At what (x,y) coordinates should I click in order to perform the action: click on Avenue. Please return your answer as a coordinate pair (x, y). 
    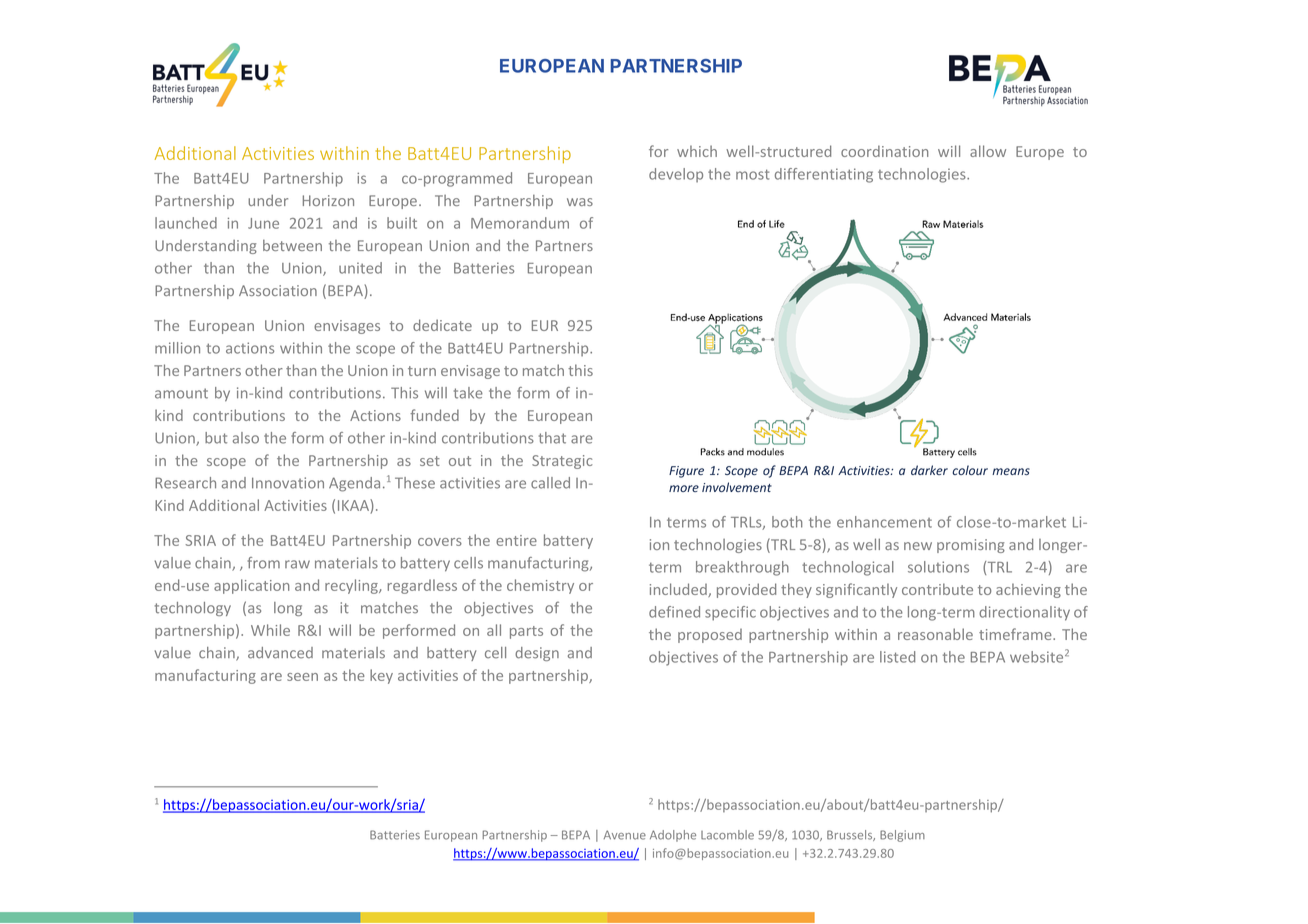
    Looking at the image, I should click on (625, 835).
